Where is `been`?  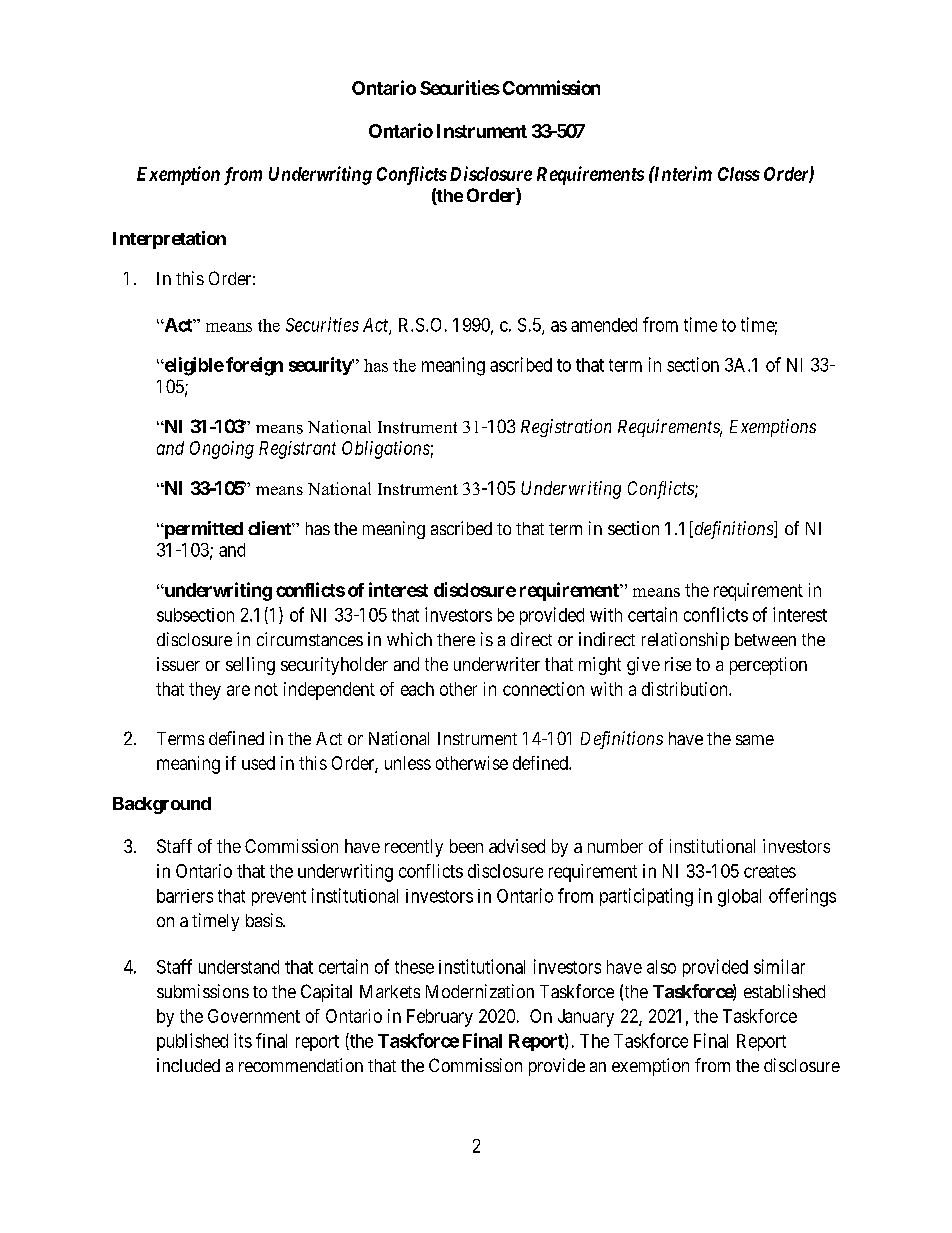 been is located at coordinates (466, 846).
